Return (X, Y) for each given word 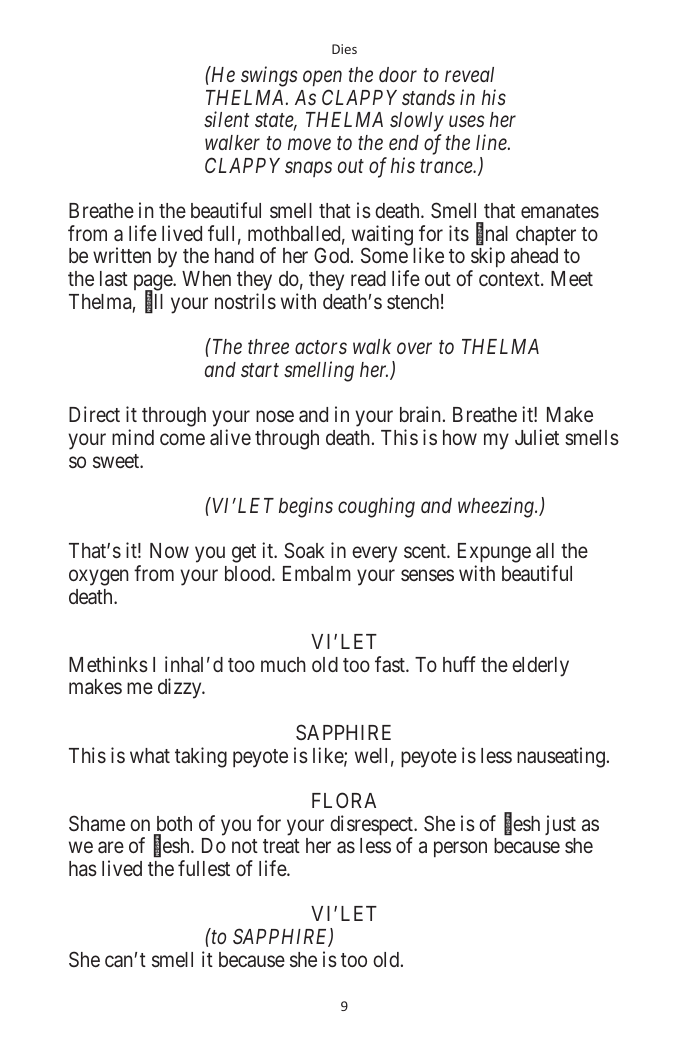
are (111, 847)
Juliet (537, 437)
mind (133, 437)
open (322, 79)
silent (226, 119)
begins (306, 507)
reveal (469, 74)
